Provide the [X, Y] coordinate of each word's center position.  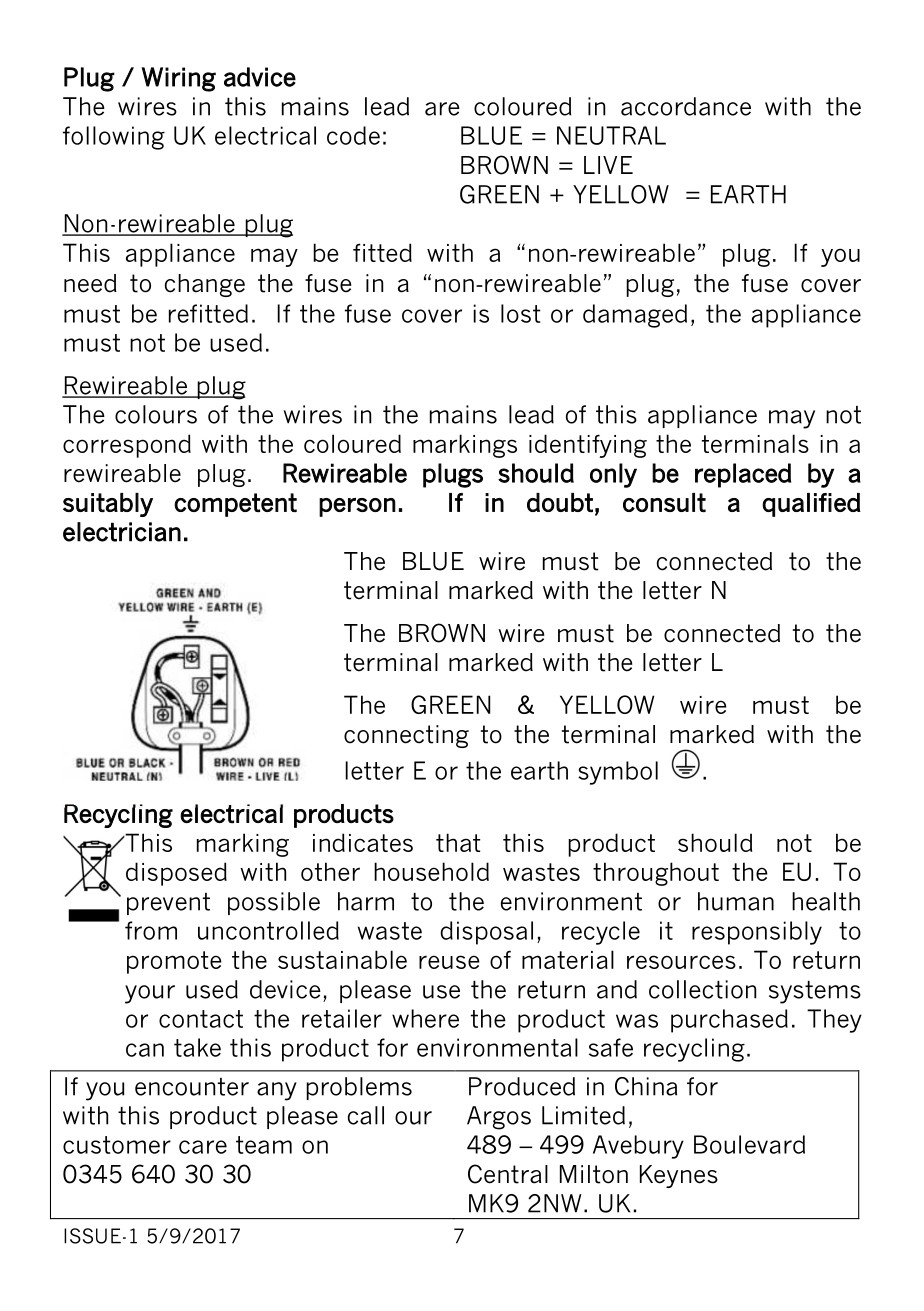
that [458, 842]
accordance [686, 106]
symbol [618, 773]
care [203, 1147]
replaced [743, 475]
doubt [560, 502]
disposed [176, 874]
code [353, 135]
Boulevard [749, 1144]
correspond [127, 446]
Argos [499, 1118]
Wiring [179, 79]
